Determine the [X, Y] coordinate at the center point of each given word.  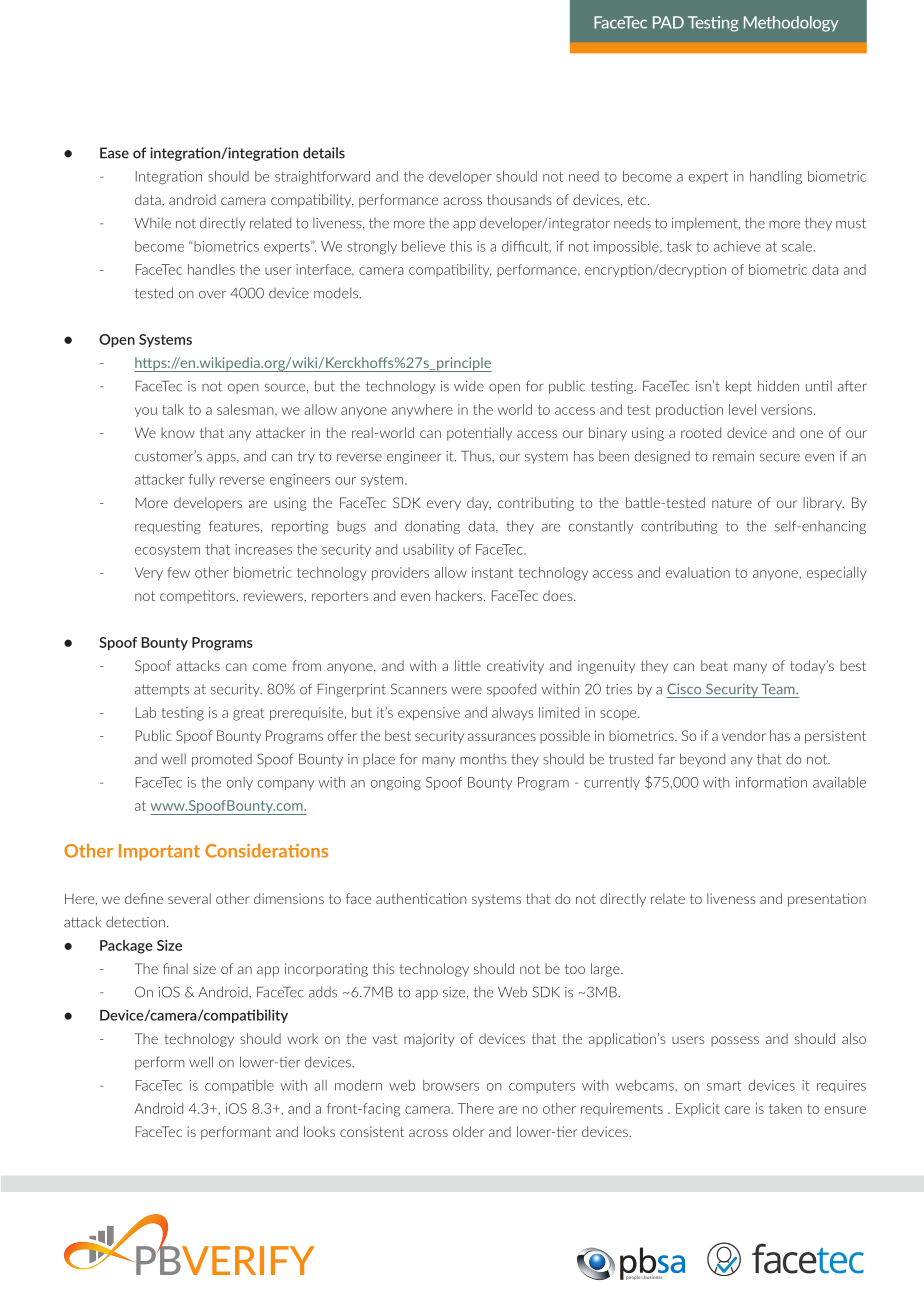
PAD [668, 22]
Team [779, 689]
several [189, 898]
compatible [239, 1086]
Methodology [791, 24]
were [466, 691]
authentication [421, 898]
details [324, 153]
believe [423, 246]
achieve [737, 246]
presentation [827, 900]
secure [780, 458]
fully [202, 480]
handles [211, 269]
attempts [162, 690]
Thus [476, 456]
